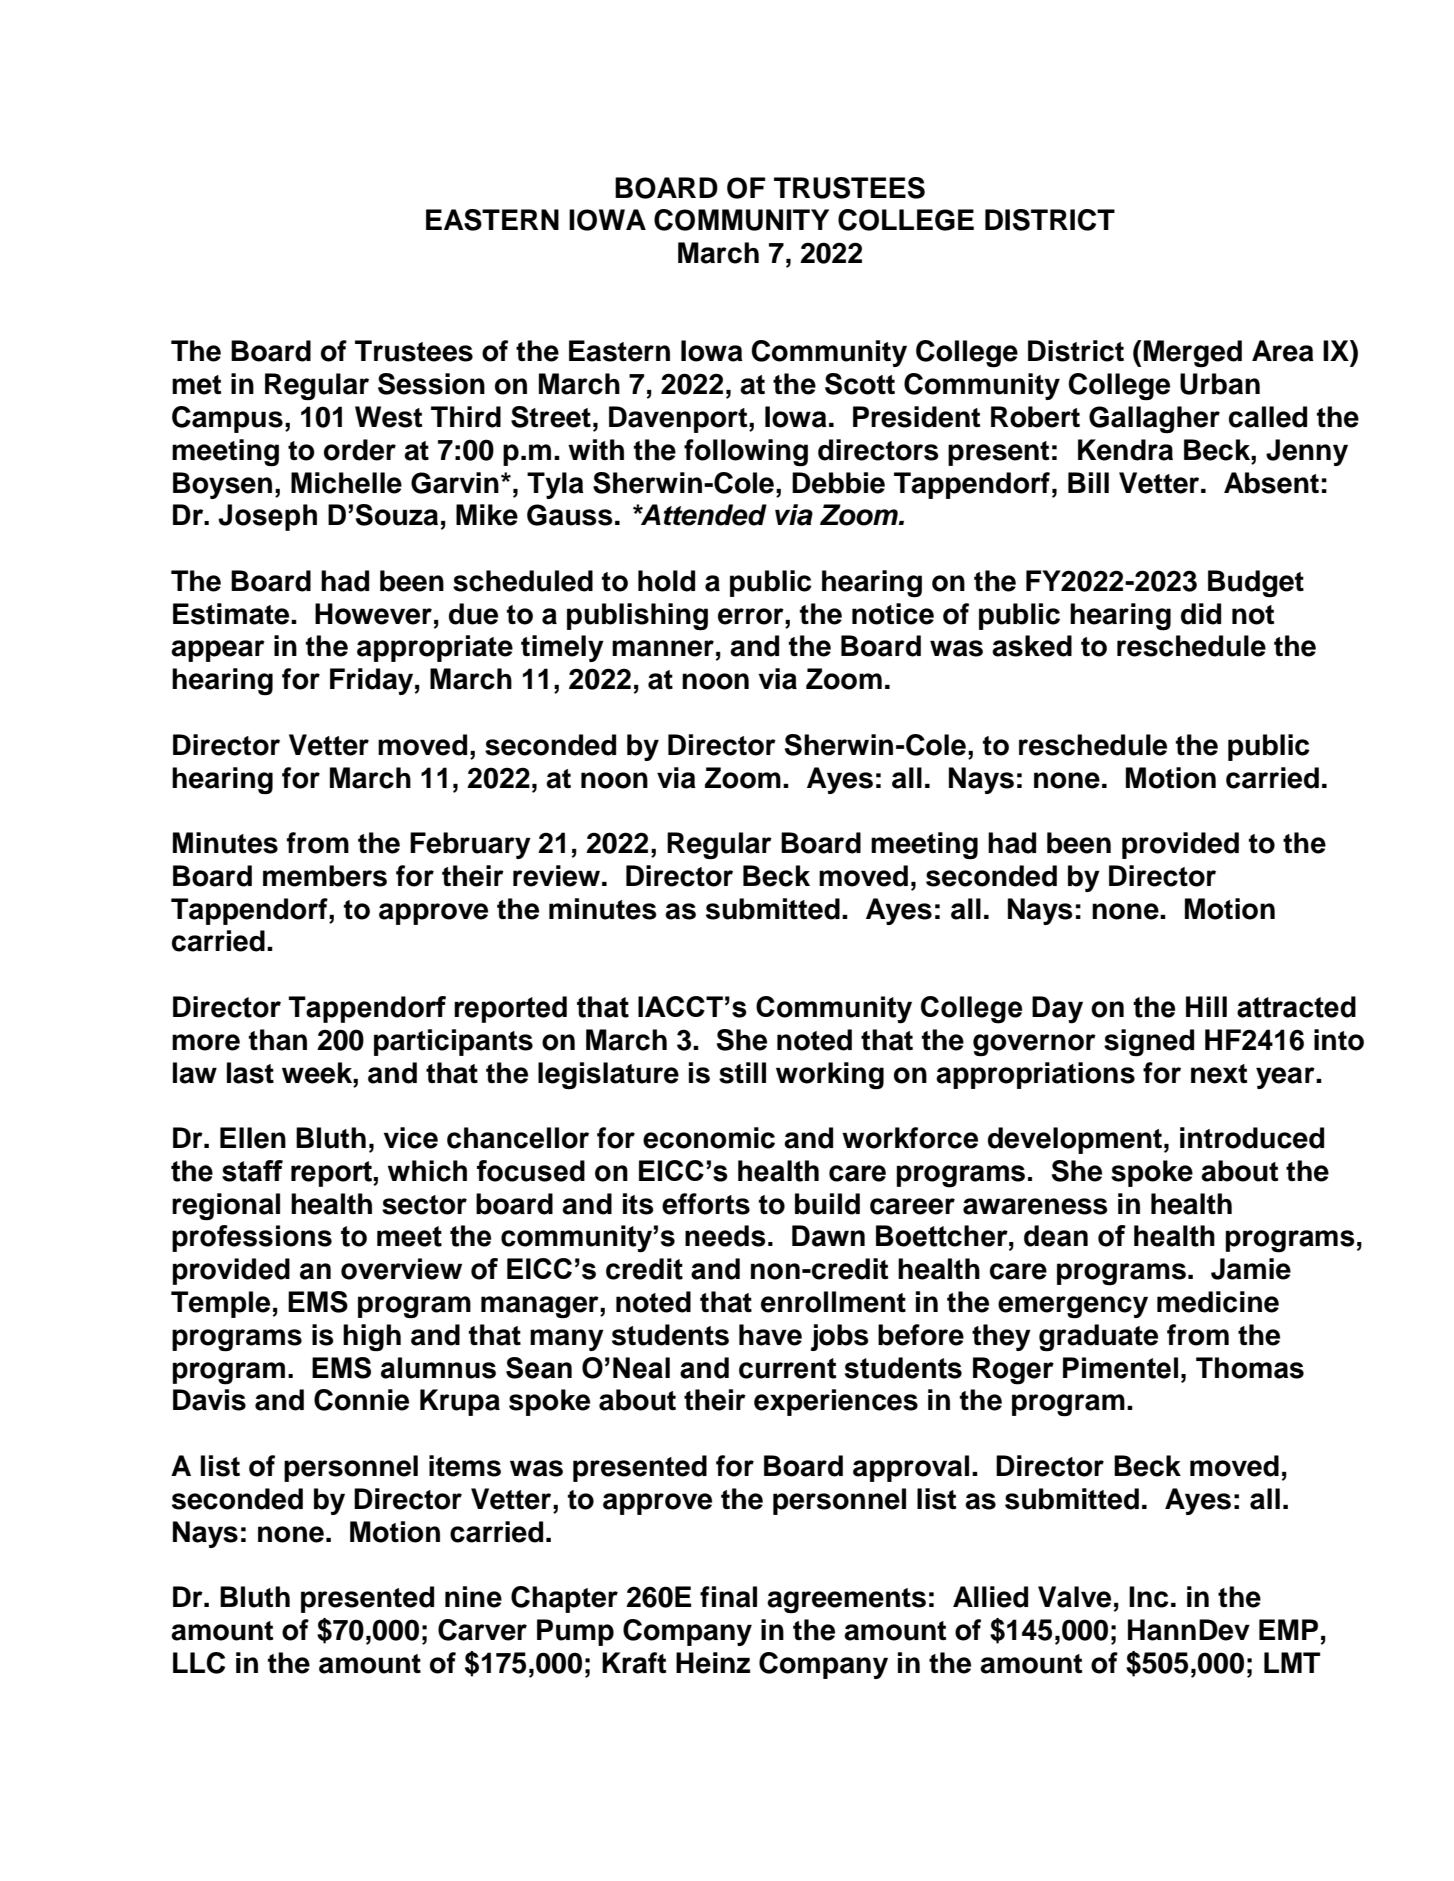 The image size is (1454, 1881). Describe the element at coordinates (742, 1073) in the page. I see `still` at that location.
